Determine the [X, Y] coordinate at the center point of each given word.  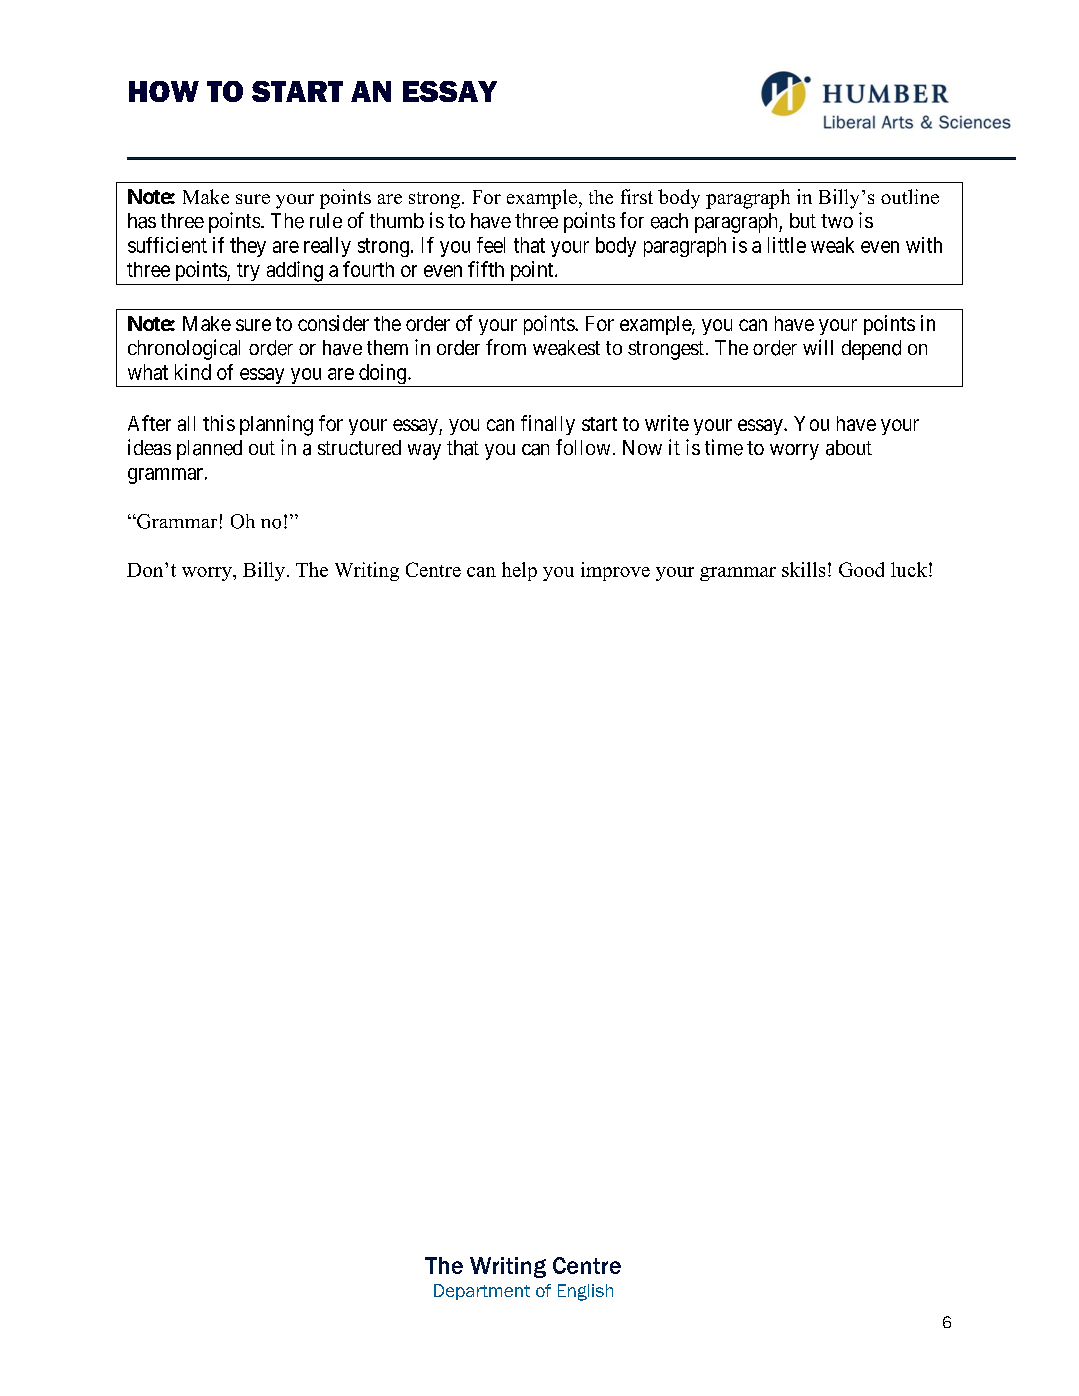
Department [482, 1292]
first [637, 196]
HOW [164, 91]
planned [209, 450]
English [585, 1292]
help [519, 571]
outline [910, 196]
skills [803, 569]
